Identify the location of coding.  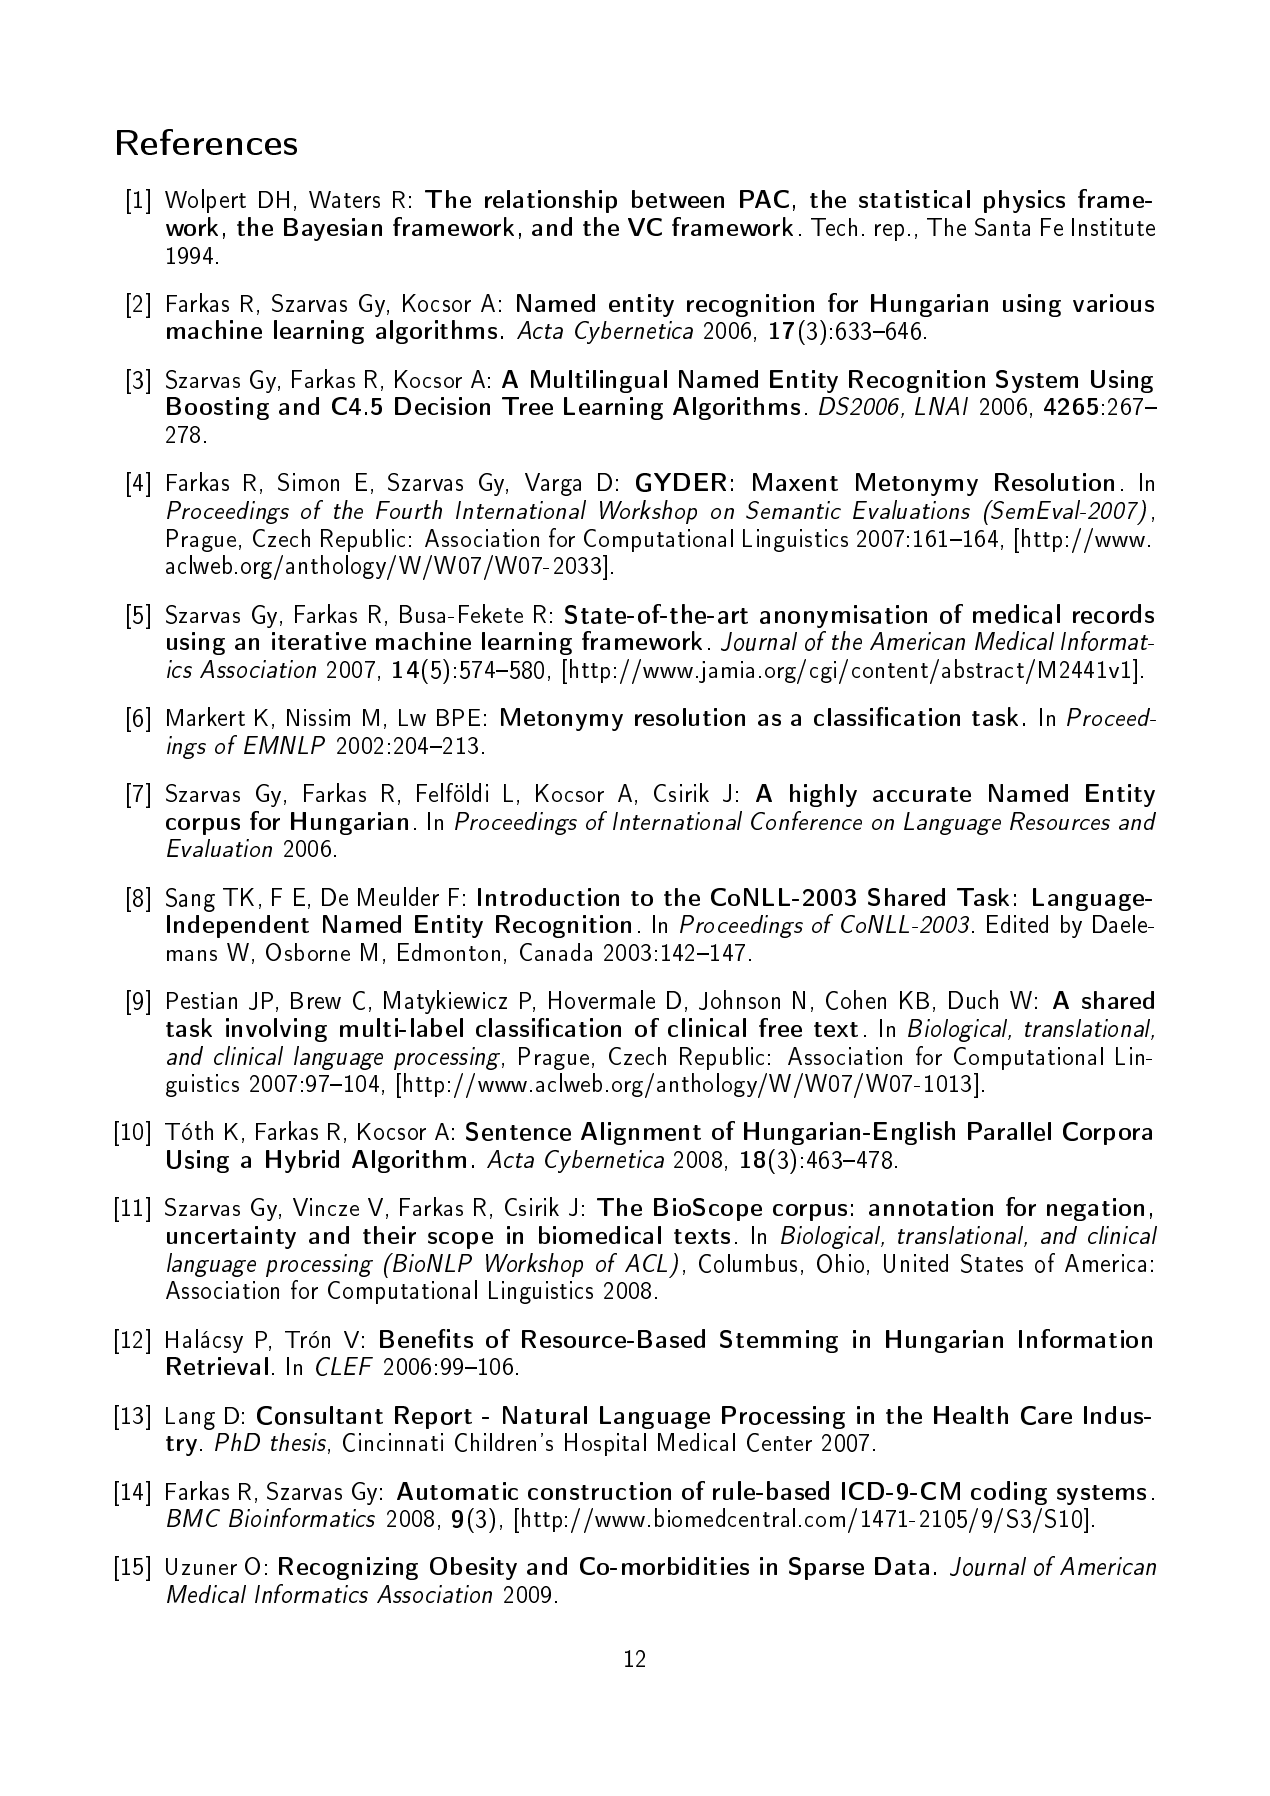
(1009, 1493).
